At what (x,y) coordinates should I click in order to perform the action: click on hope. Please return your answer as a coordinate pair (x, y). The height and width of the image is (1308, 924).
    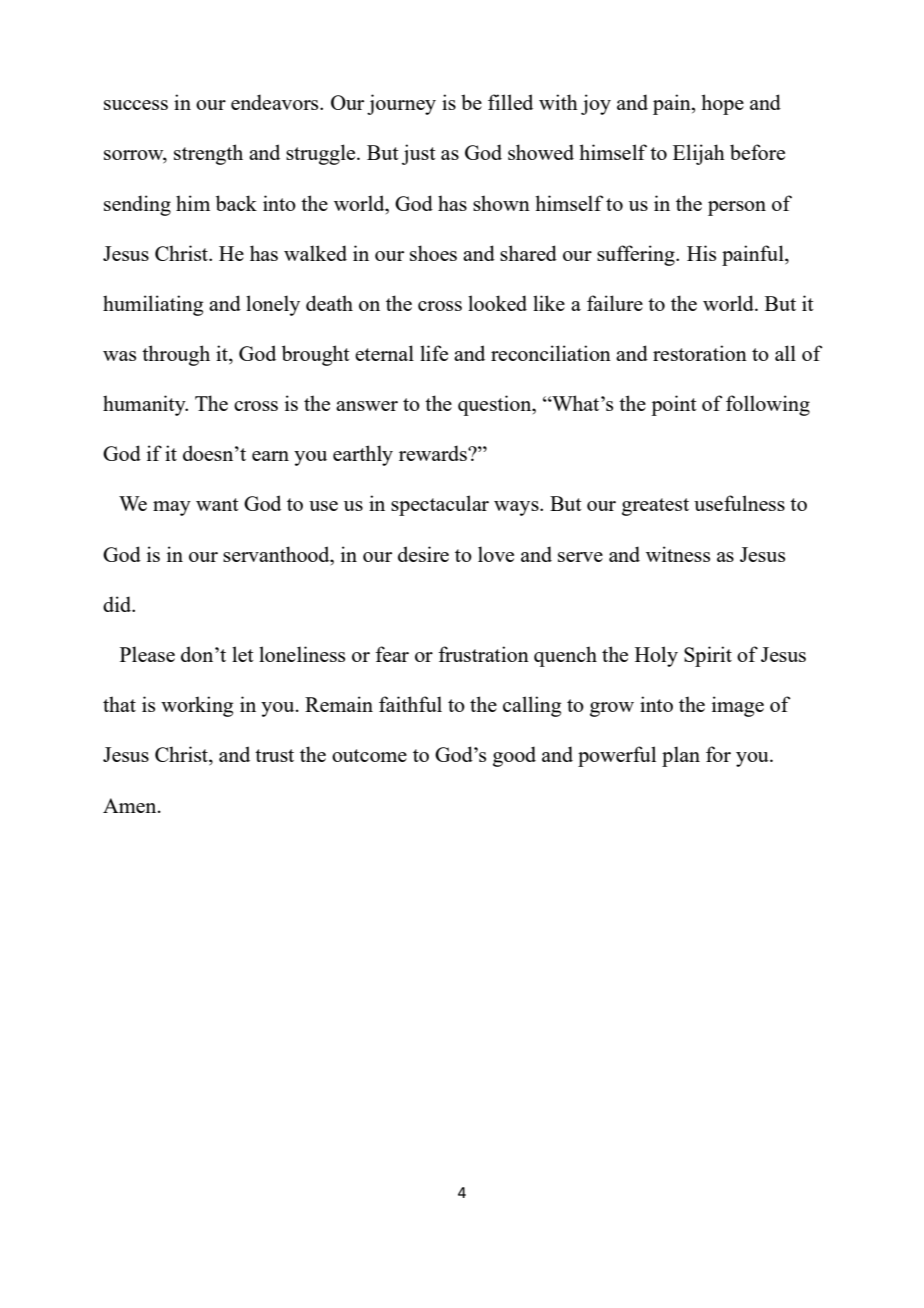
    Looking at the image, I should click on (722, 104).
